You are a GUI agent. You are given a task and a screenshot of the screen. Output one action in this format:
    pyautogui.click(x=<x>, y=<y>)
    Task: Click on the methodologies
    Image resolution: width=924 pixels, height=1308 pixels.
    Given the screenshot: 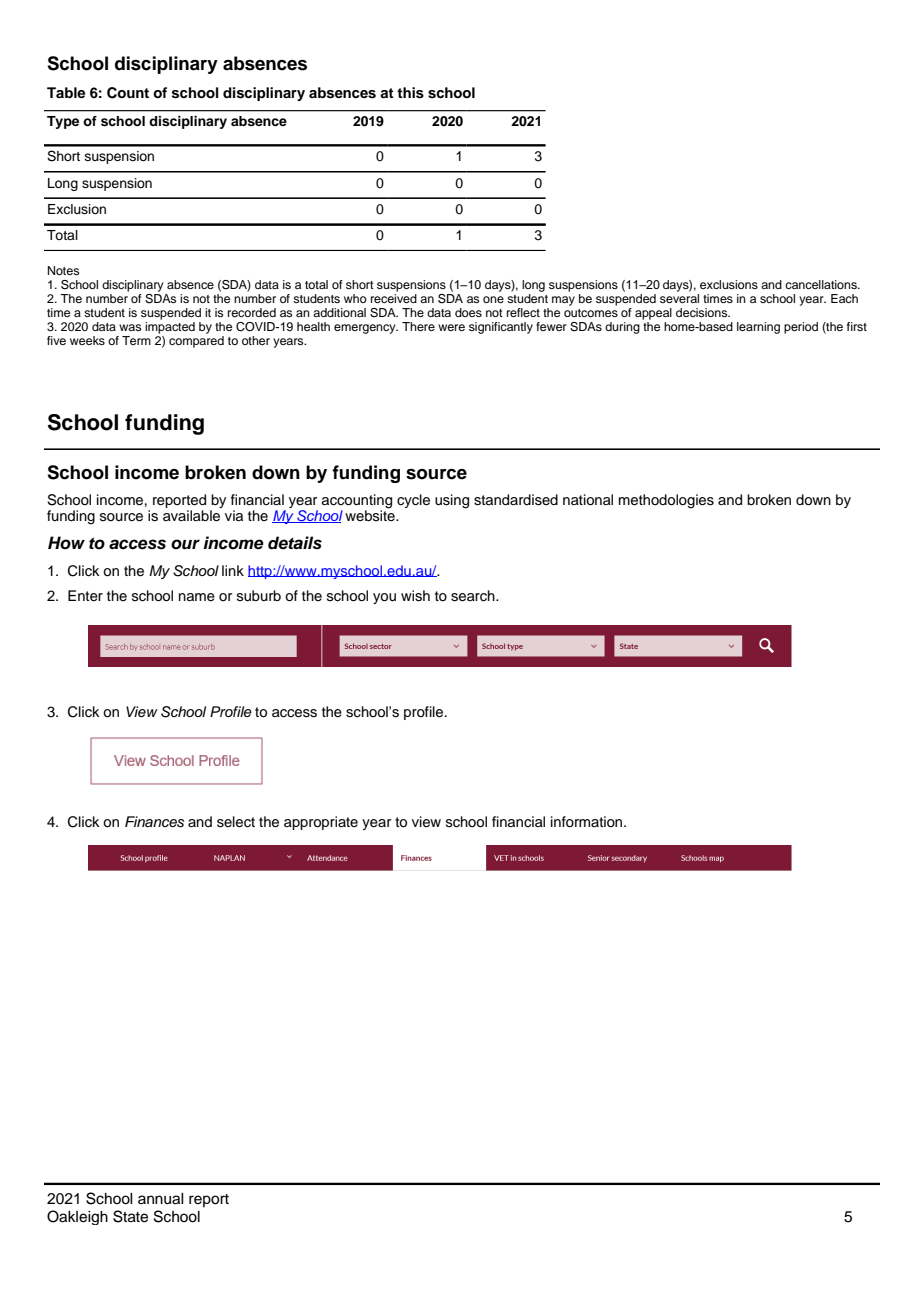 What is the action you would take?
    pyautogui.click(x=666, y=501)
